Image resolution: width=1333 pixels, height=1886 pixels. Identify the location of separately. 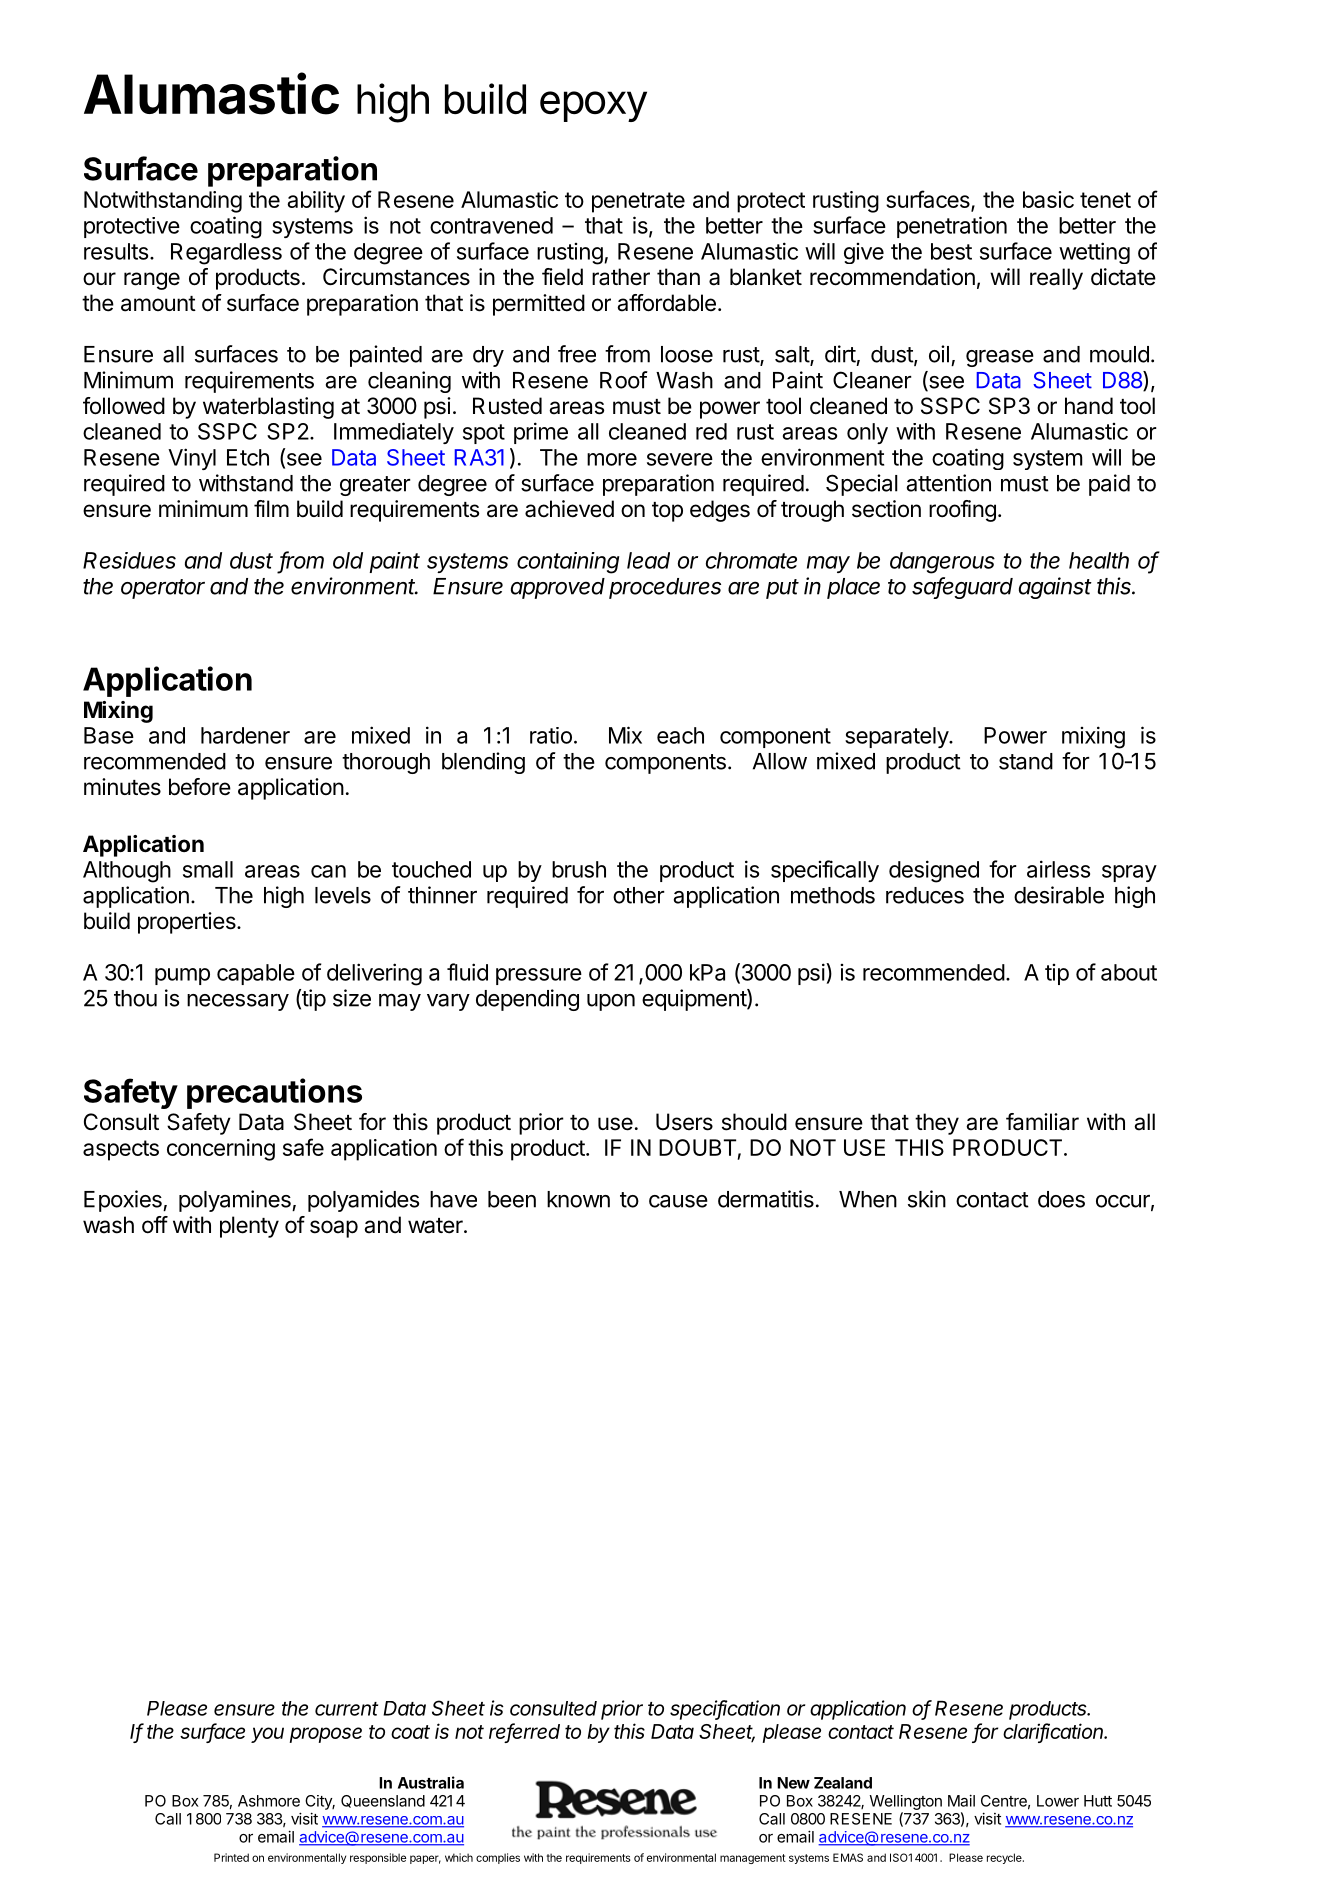
(897, 737).
